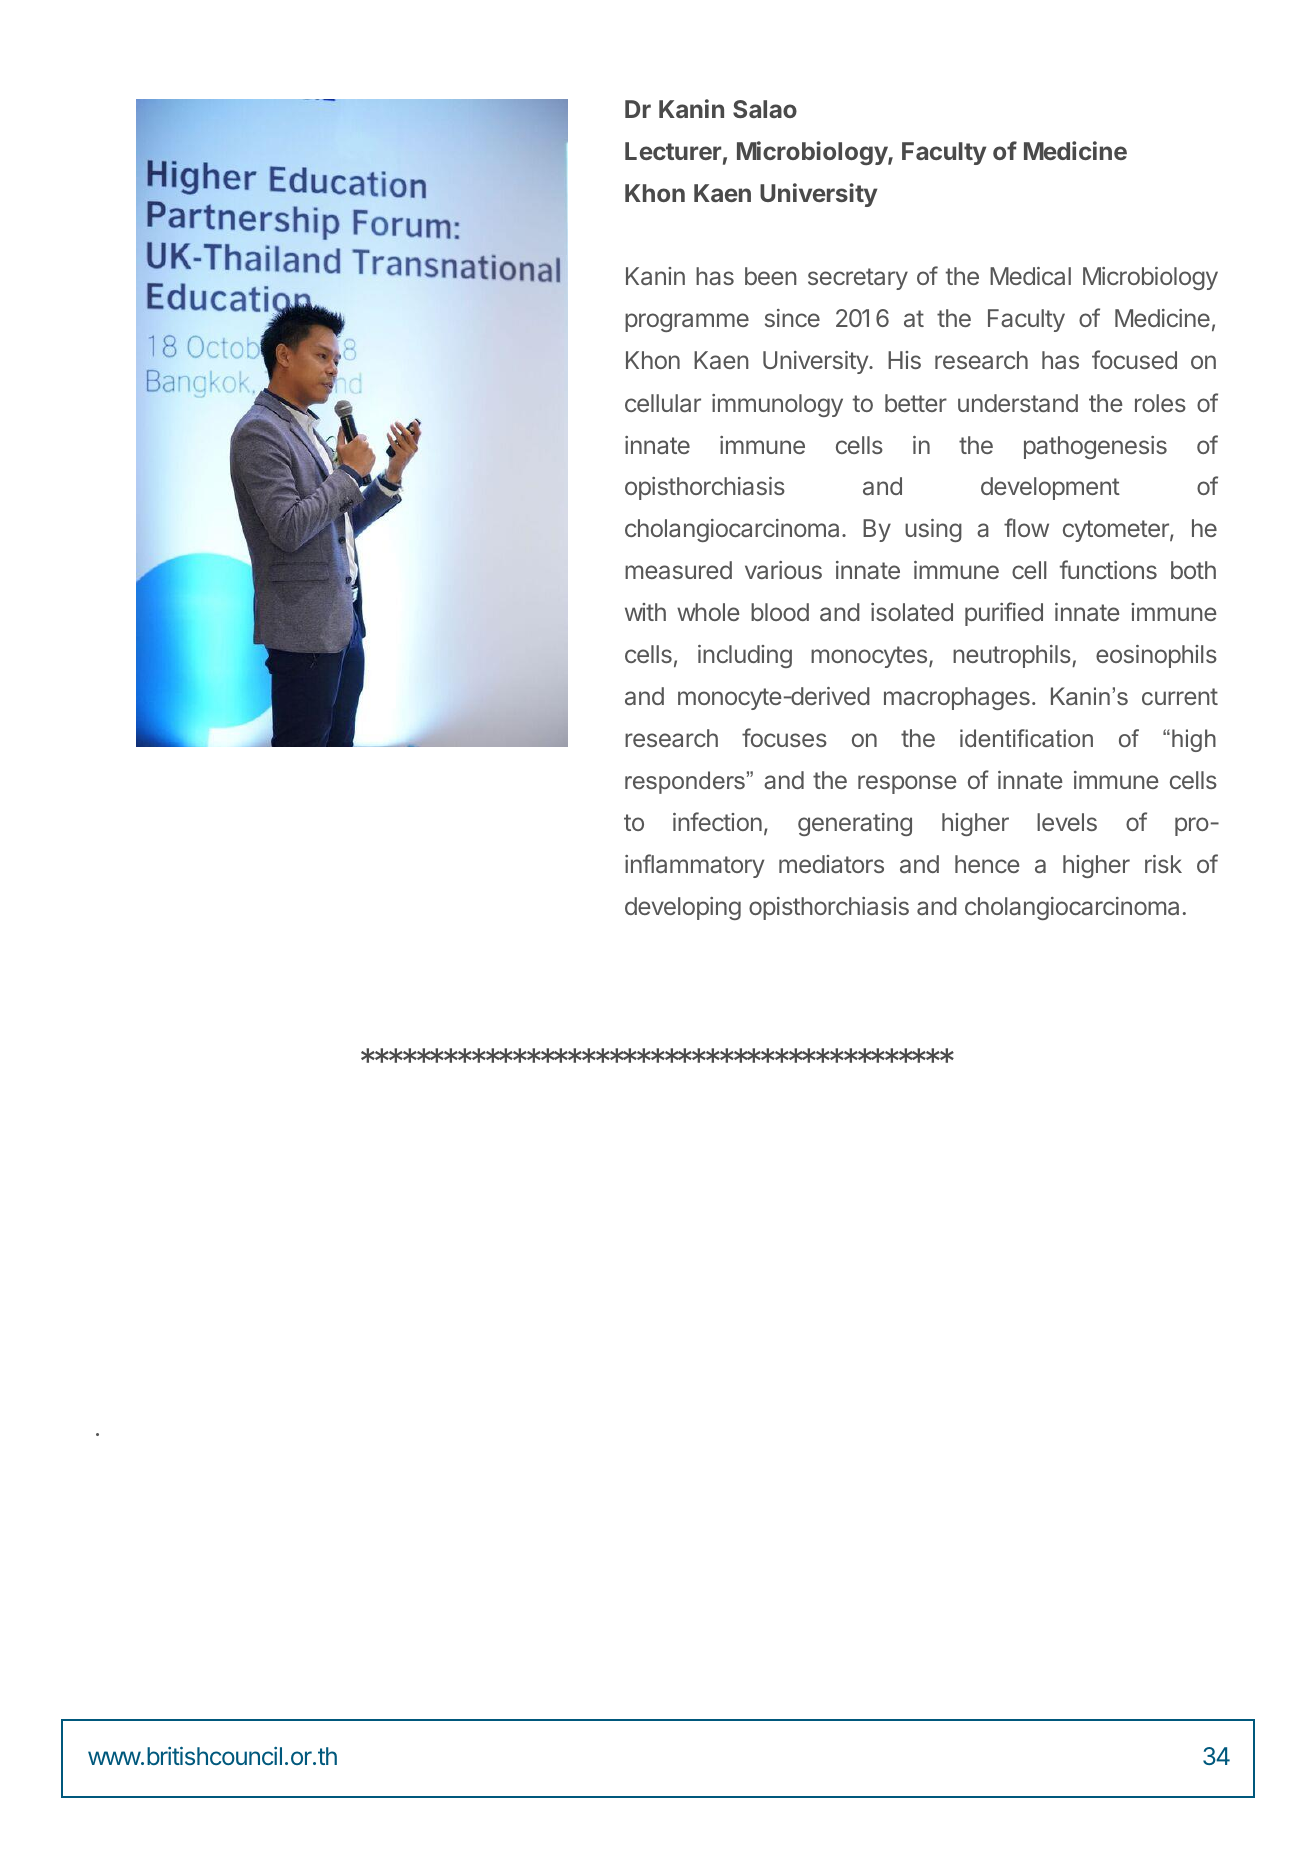 The height and width of the screenshot is (1863, 1316). I want to click on risk, so click(1163, 864).
